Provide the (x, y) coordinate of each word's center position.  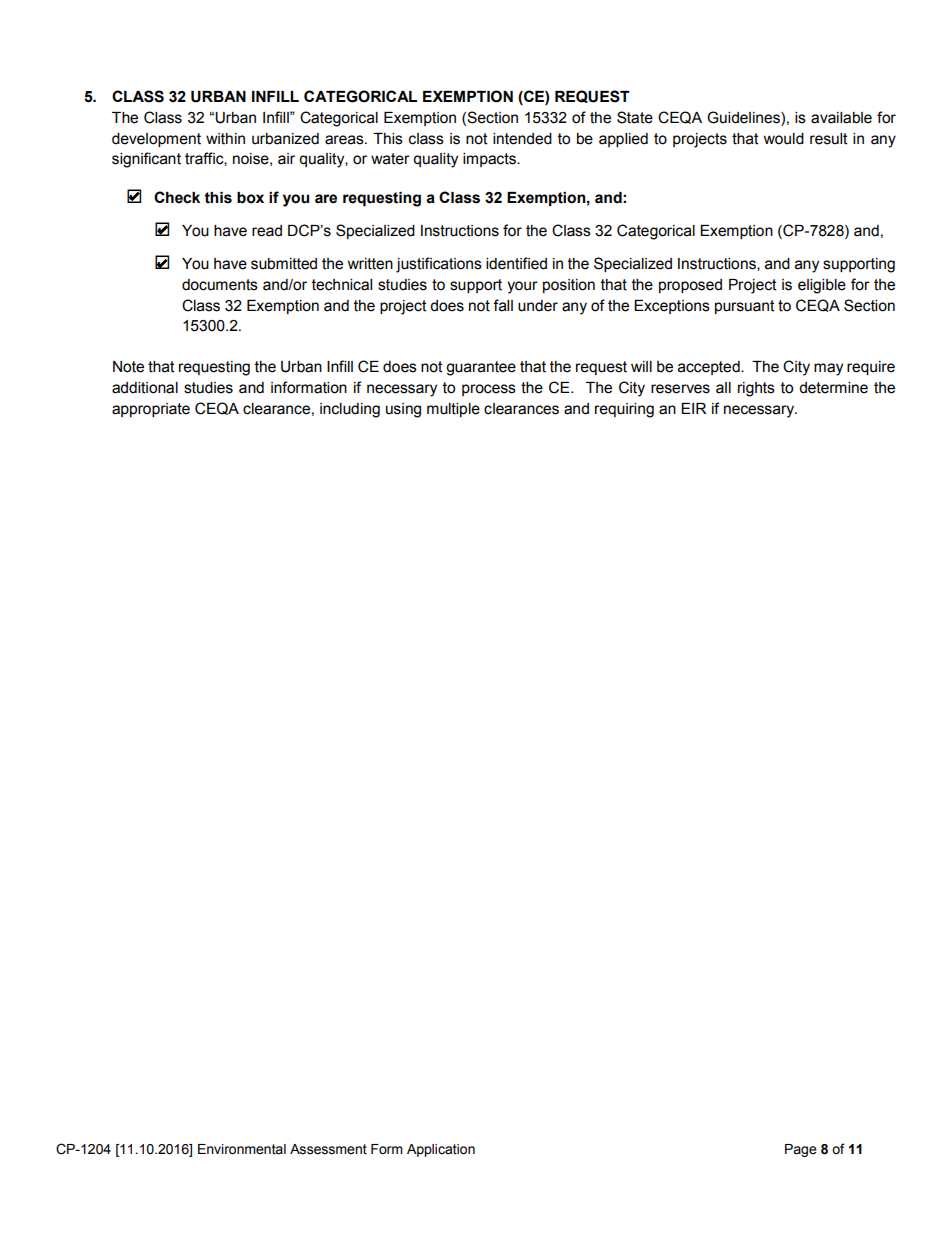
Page (801, 1150)
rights (756, 389)
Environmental (242, 1149)
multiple (453, 410)
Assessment (328, 1149)
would (784, 139)
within (225, 139)
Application (441, 1150)
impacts (490, 160)
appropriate (151, 410)
